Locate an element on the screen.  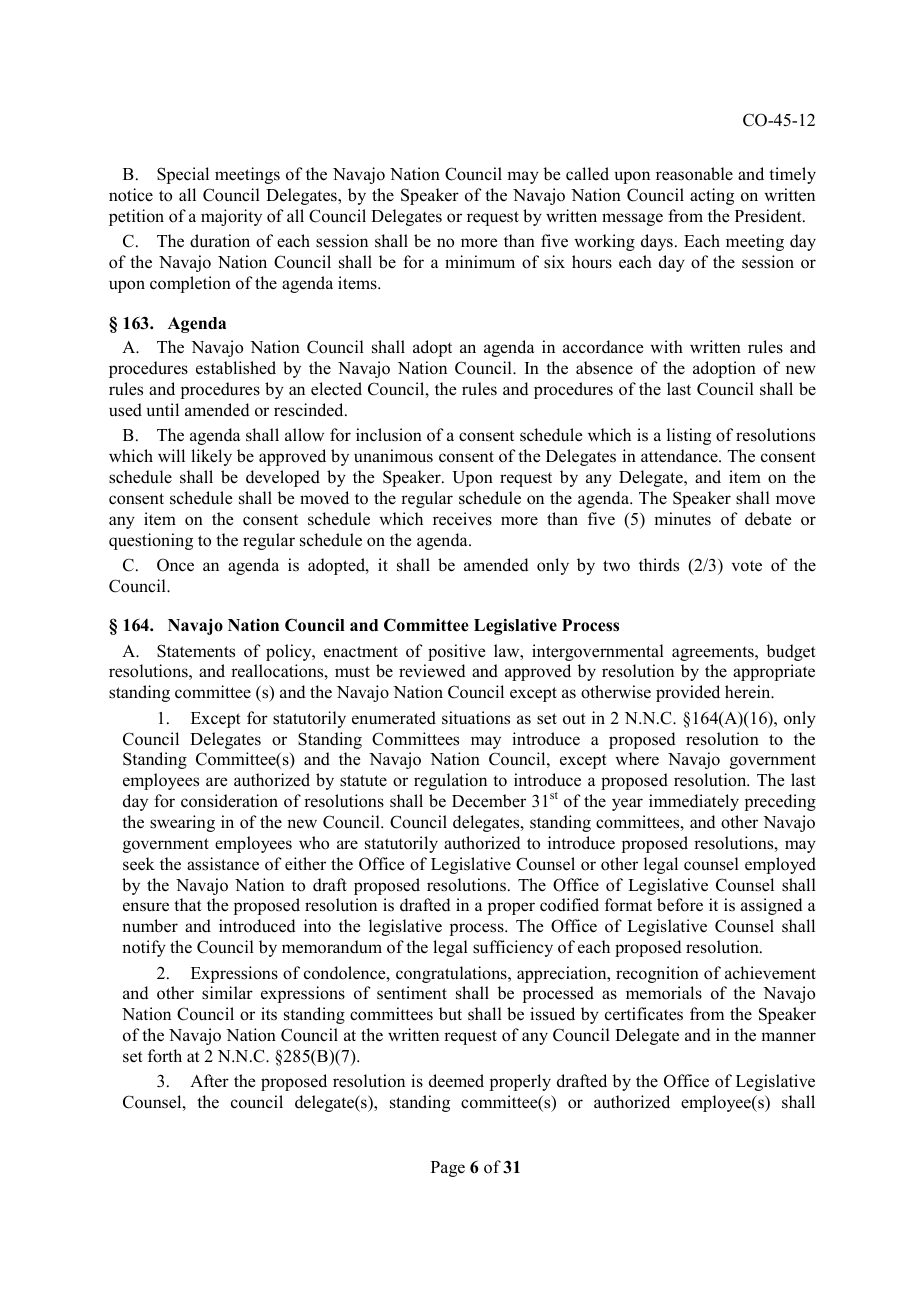
Statements is located at coordinates (196, 651).
